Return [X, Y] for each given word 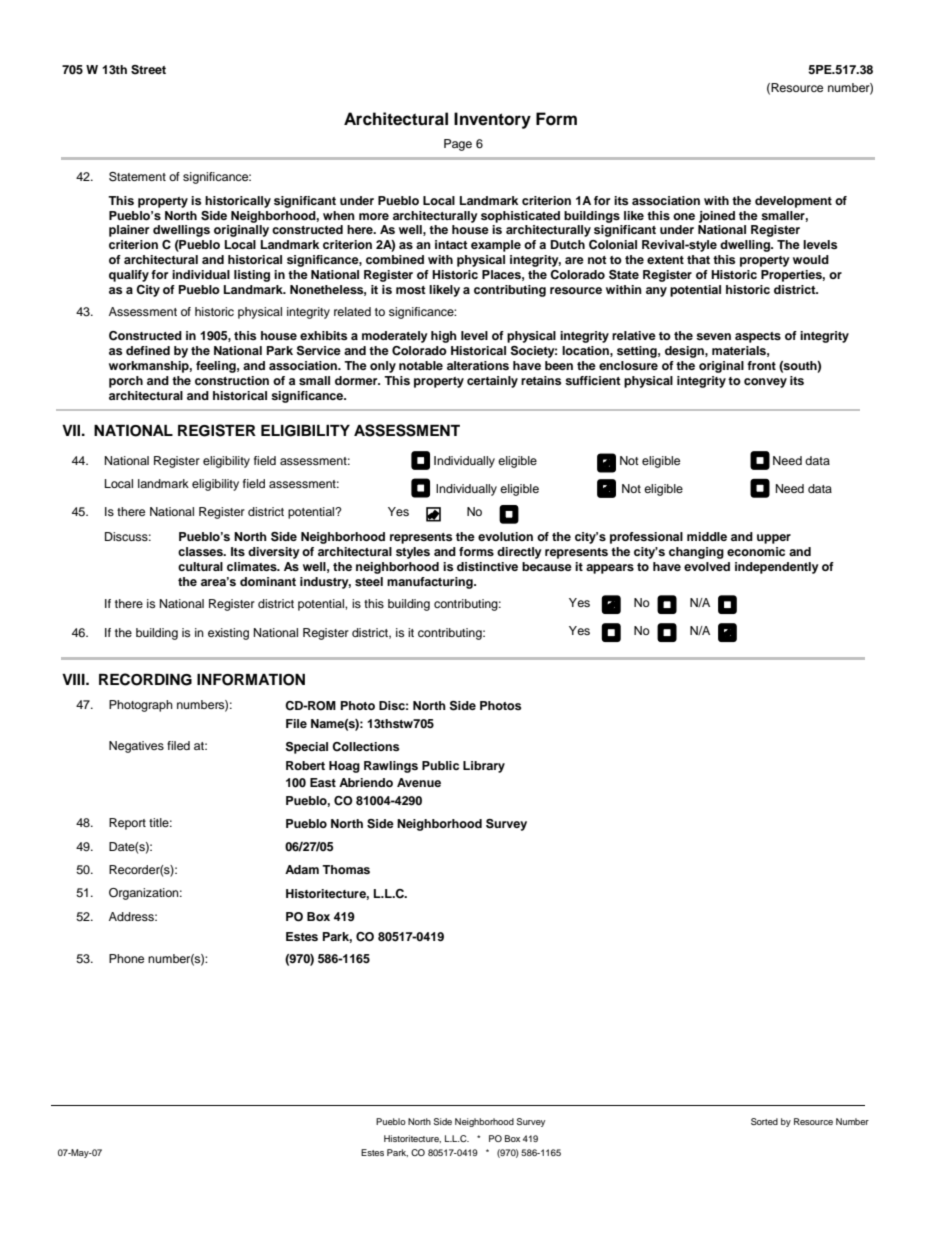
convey [765, 383]
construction [232, 380]
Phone [126, 958]
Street [148, 70]
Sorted [764, 1121]
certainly [492, 382]
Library [484, 767]
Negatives [136, 747]
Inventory [492, 120]
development [793, 202]
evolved [707, 566]
